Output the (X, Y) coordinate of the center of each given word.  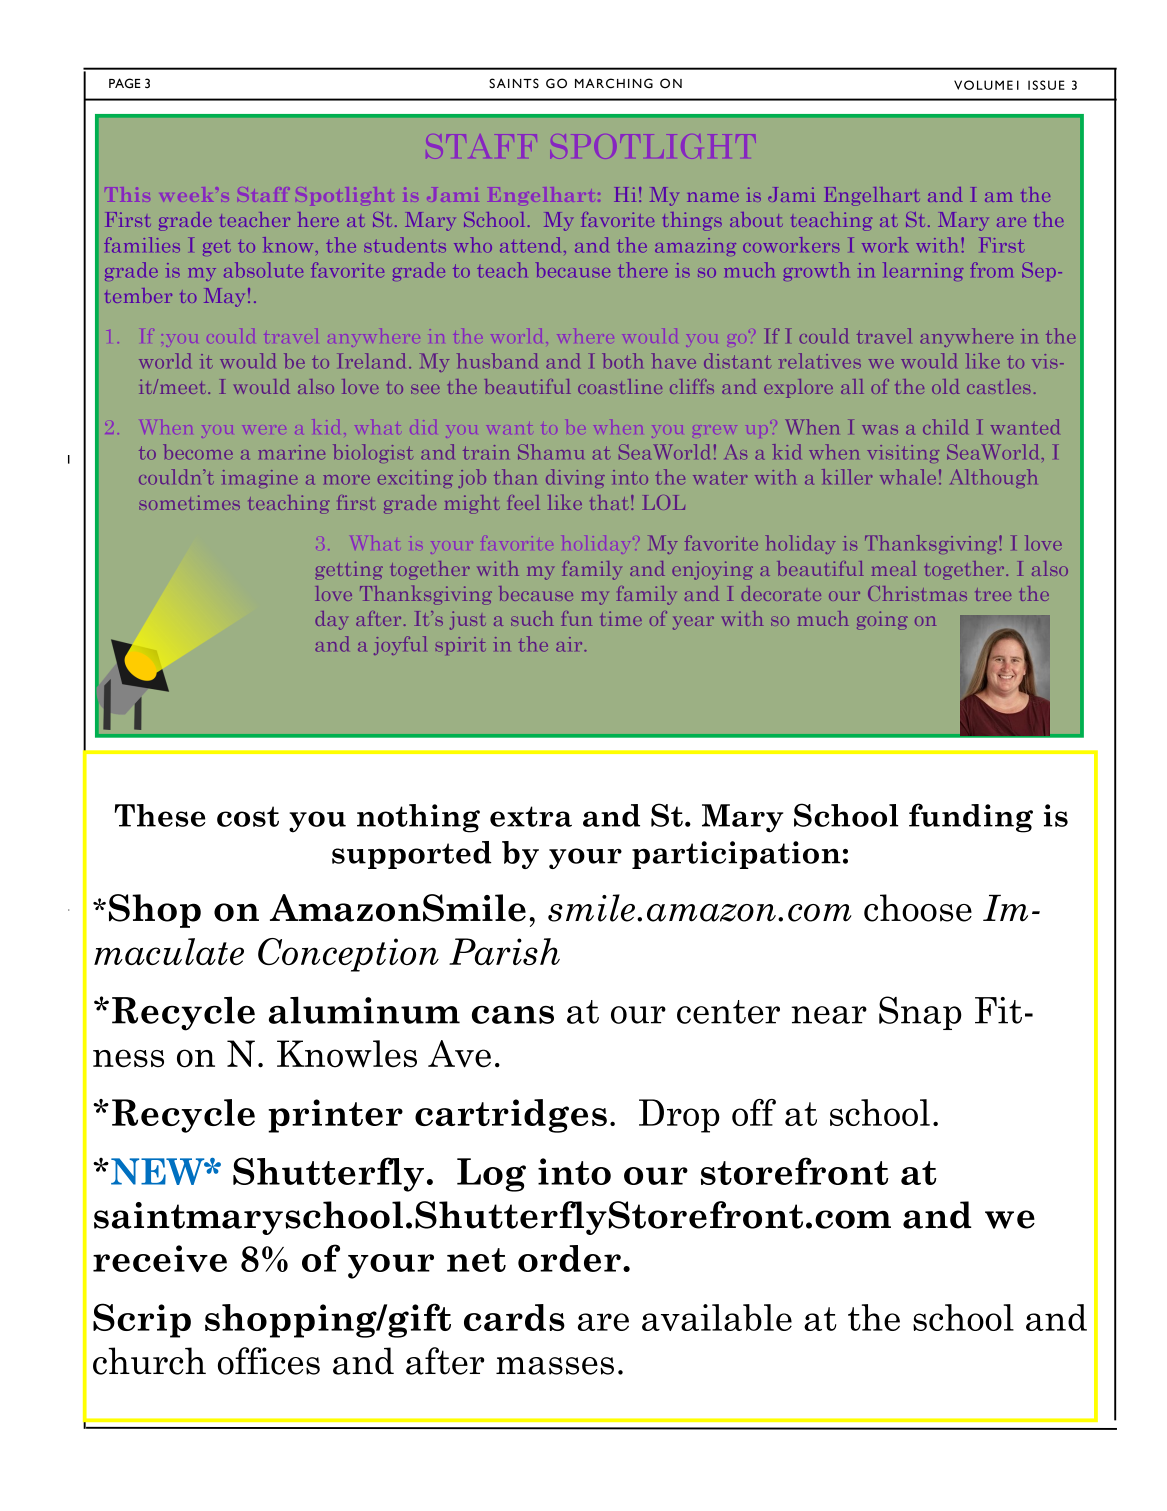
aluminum (364, 1010)
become (198, 452)
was (880, 430)
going (882, 620)
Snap (920, 1013)
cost (248, 816)
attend (530, 245)
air (570, 644)
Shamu (551, 452)
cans (513, 1015)
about (756, 219)
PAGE (125, 83)
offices (269, 1361)
